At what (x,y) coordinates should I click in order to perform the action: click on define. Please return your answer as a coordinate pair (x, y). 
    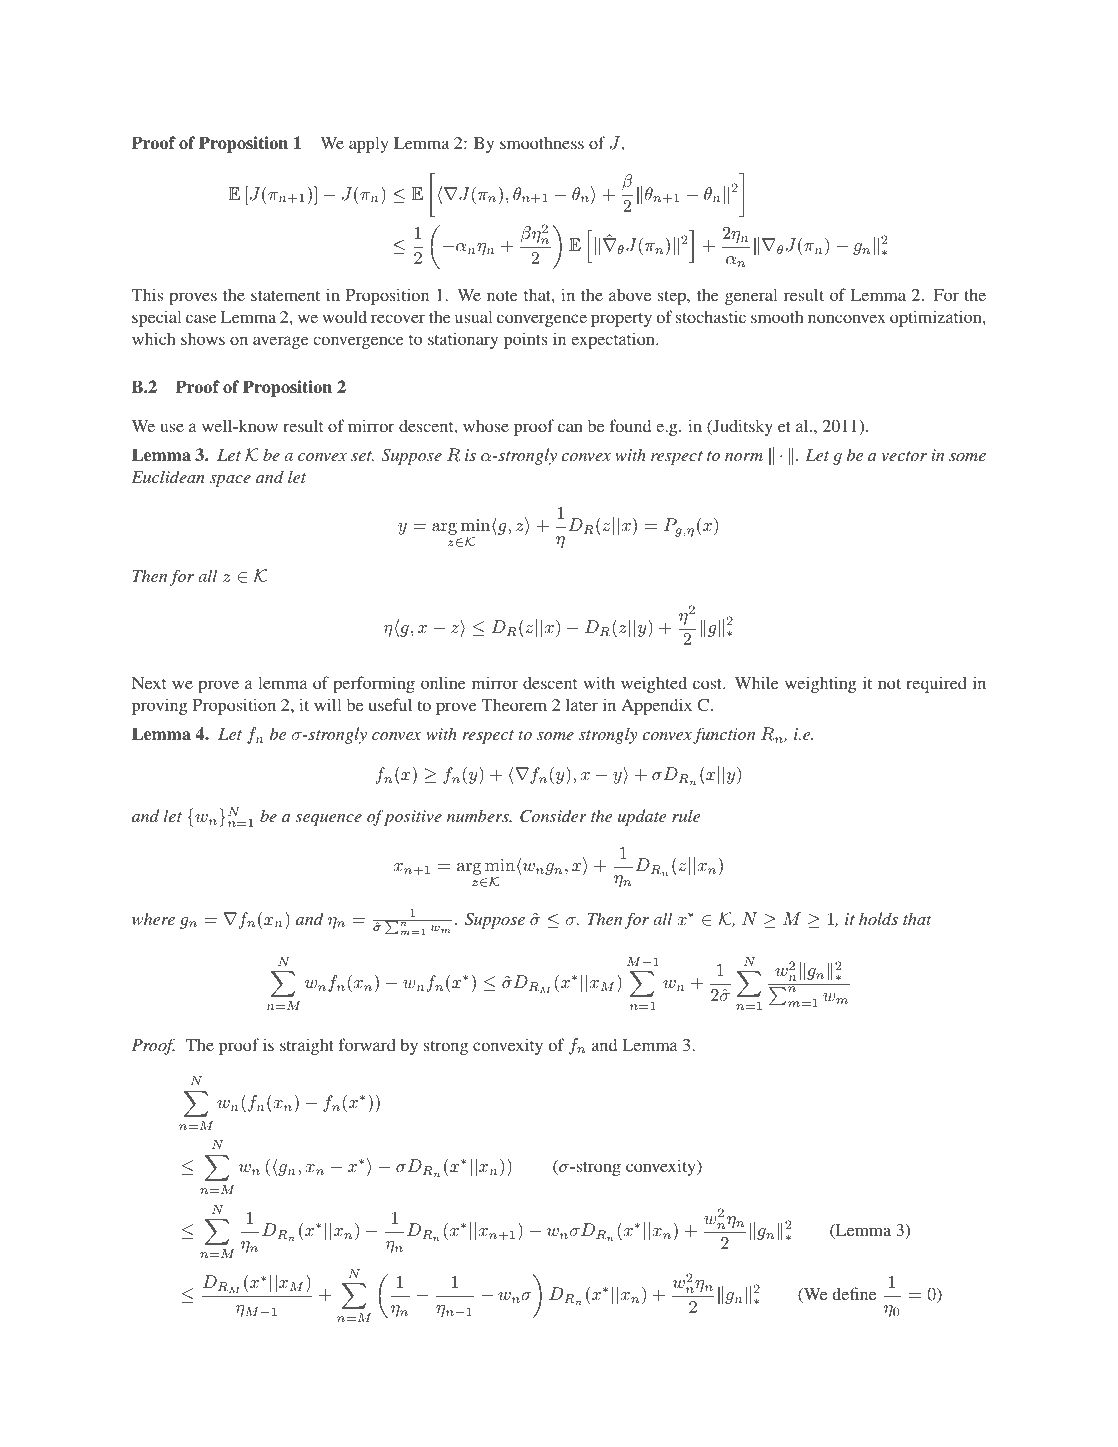
    Looking at the image, I should click on (854, 1293).
